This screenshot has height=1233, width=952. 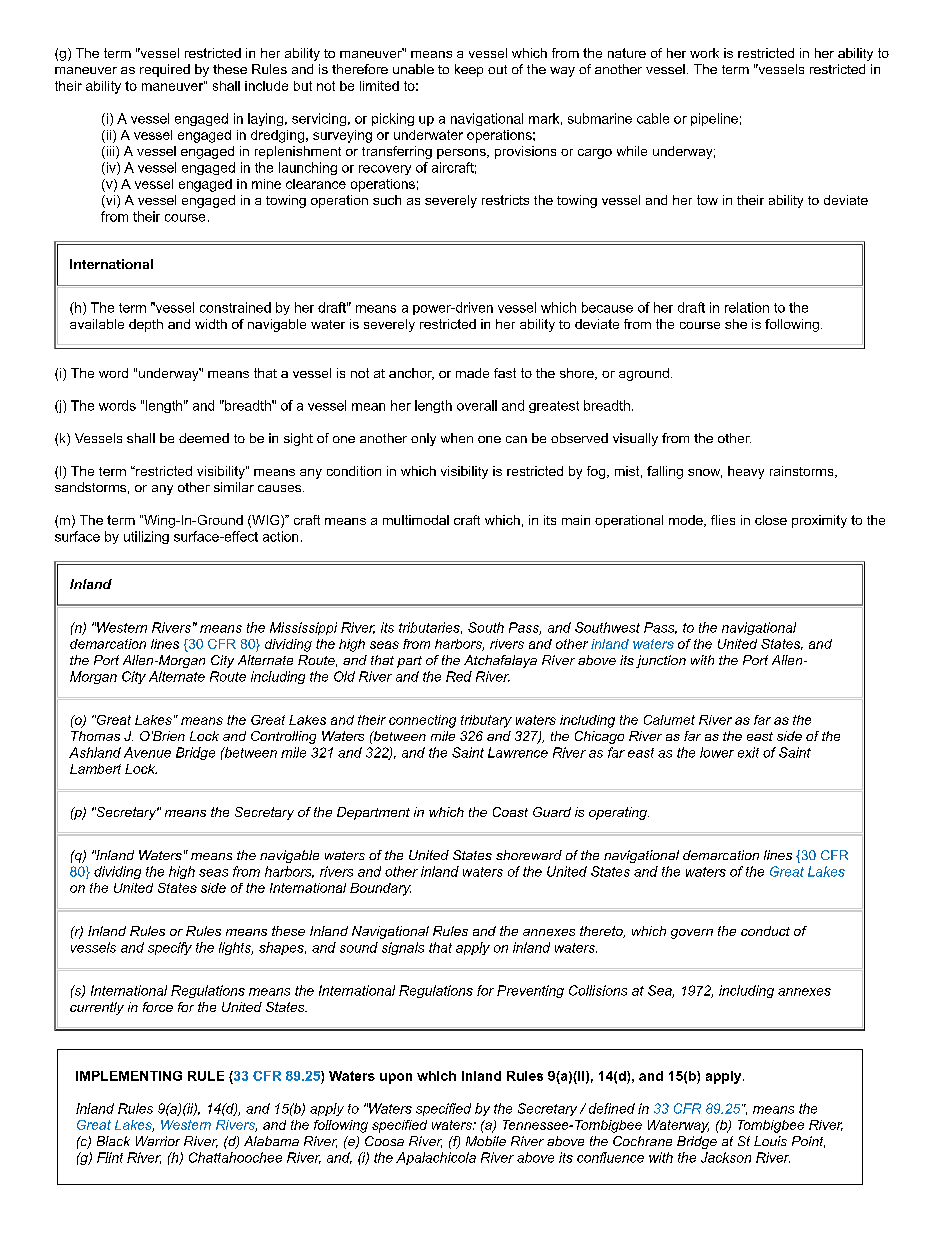 What do you see at coordinates (204, 438) in the screenshot?
I see `deemed` at bounding box center [204, 438].
